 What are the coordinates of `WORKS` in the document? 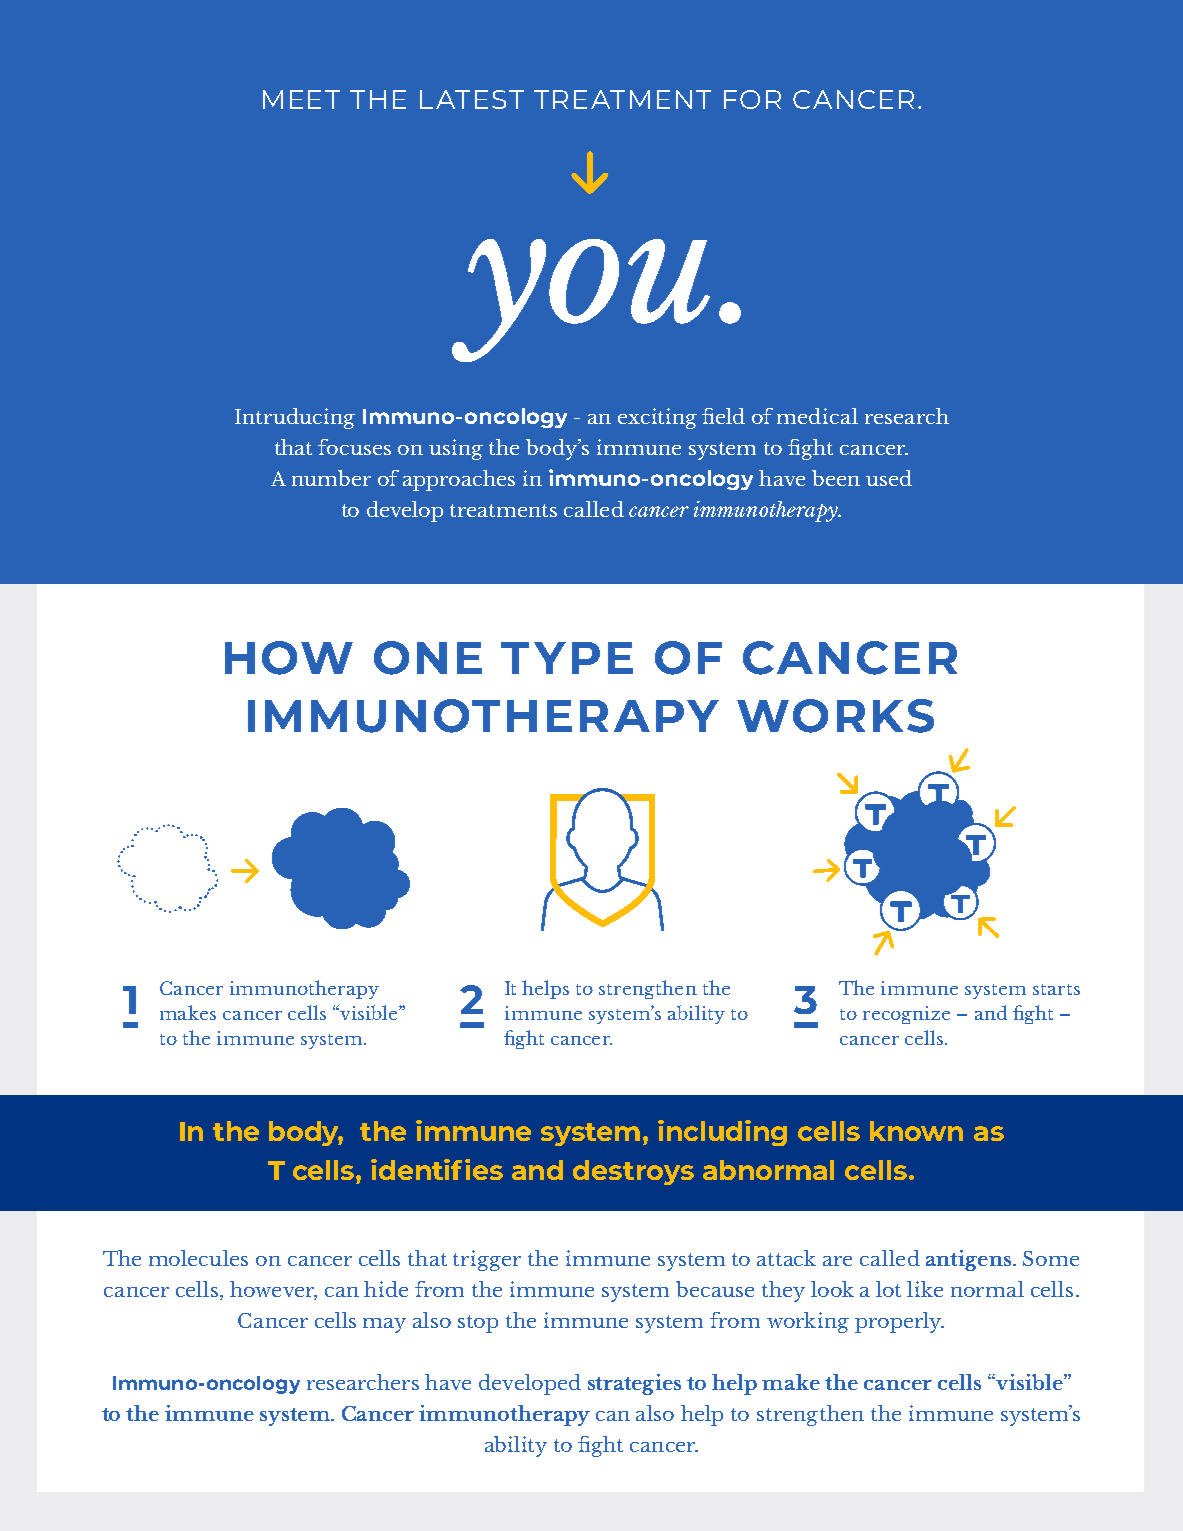 It's located at (835, 716).
